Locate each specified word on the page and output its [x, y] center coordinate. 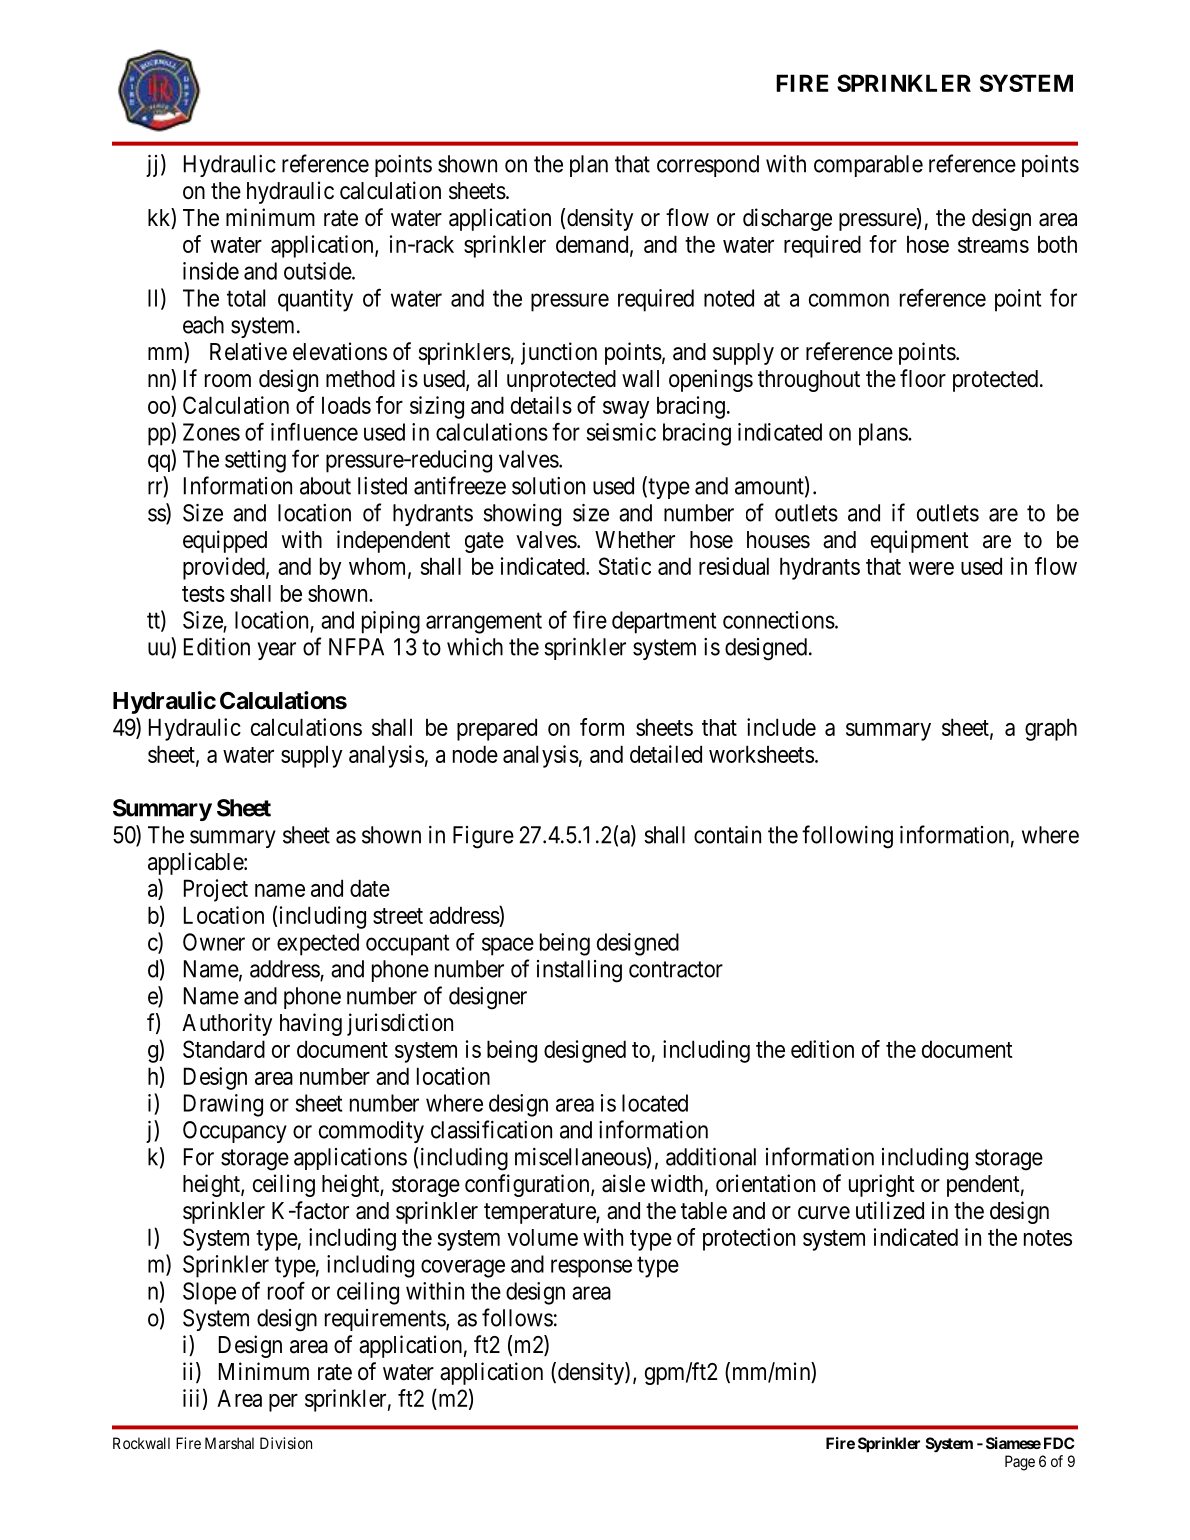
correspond [708, 166]
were [931, 568]
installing [579, 971]
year [277, 651]
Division [286, 1443]
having [311, 1024]
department [664, 622]
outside [318, 271]
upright [882, 1185]
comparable [868, 166]
